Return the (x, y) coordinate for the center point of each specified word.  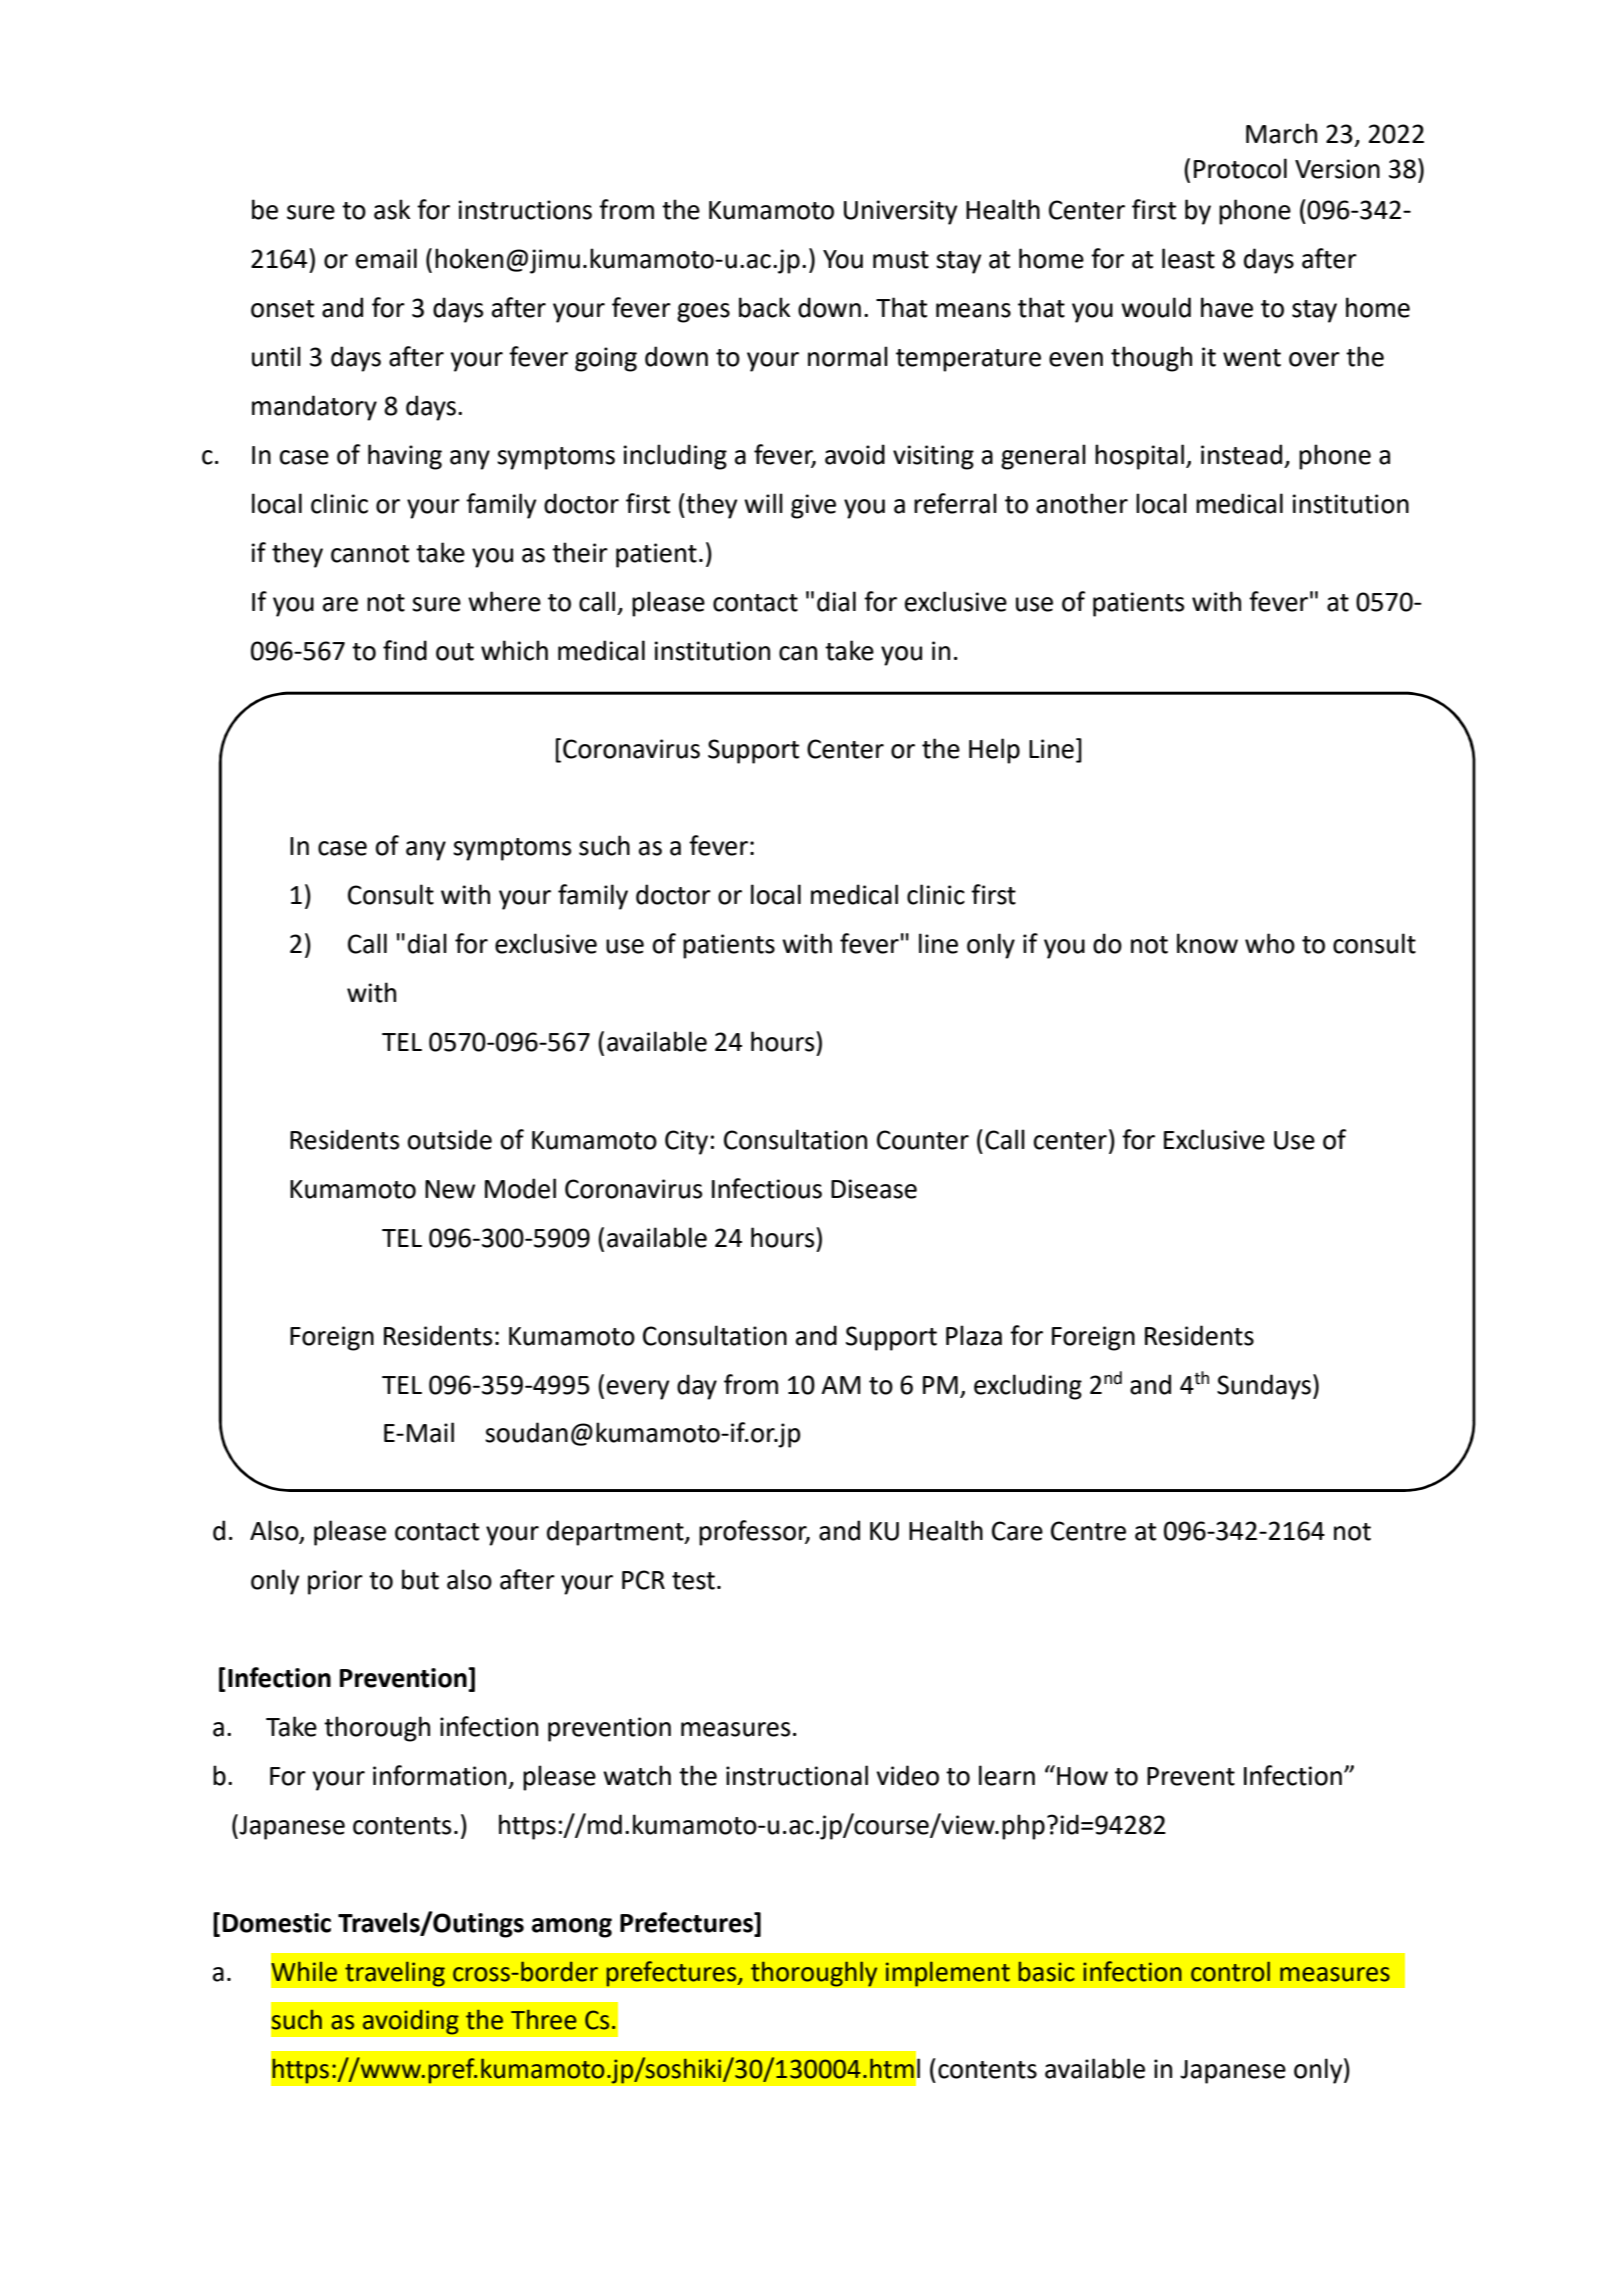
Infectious (767, 1188)
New (450, 1189)
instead (1241, 454)
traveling (395, 1974)
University (900, 212)
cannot (370, 554)
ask (392, 209)
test (693, 1581)
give (813, 506)
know (1207, 943)
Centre (1088, 1531)
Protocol (1240, 168)
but (420, 1579)
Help (994, 751)
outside (450, 1139)
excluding (1028, 1387)
